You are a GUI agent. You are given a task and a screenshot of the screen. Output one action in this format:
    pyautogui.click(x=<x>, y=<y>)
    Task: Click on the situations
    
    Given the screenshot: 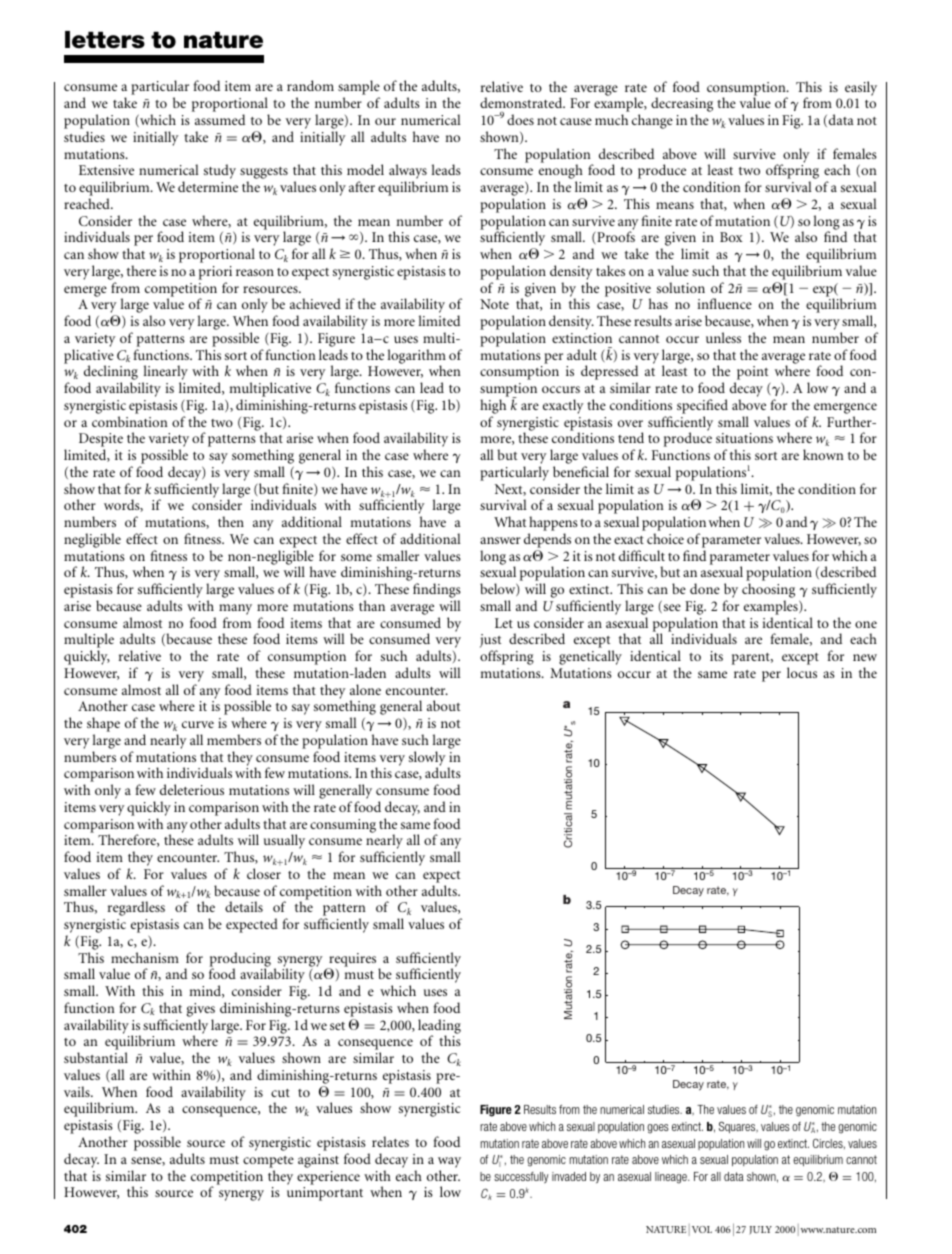 What is the action you would take?
    pyautogui.click(x=744, y=438)
